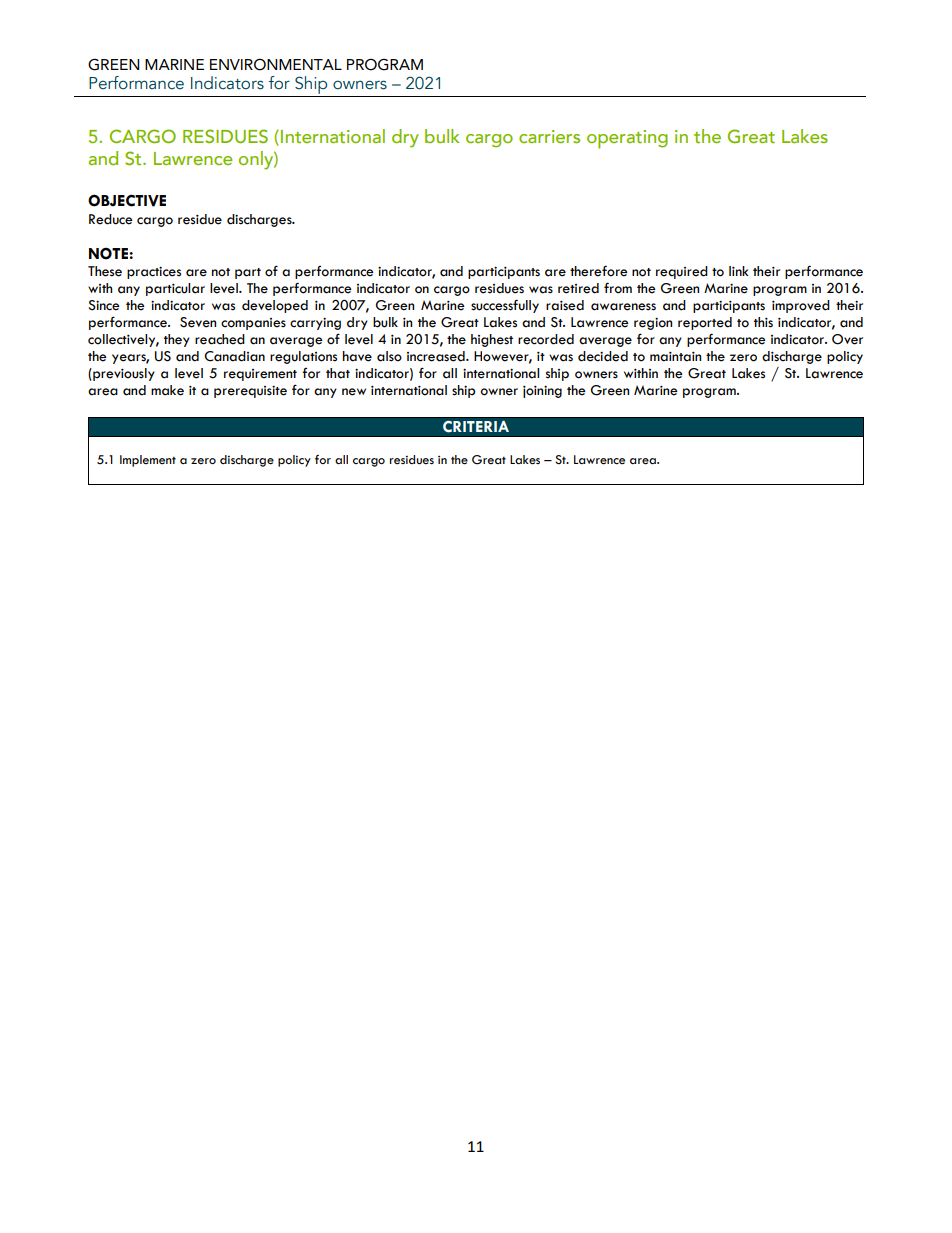  What do you see at coordinates (549, 136) in the page?
I see `carriers` at bounding box center [549, 136].
